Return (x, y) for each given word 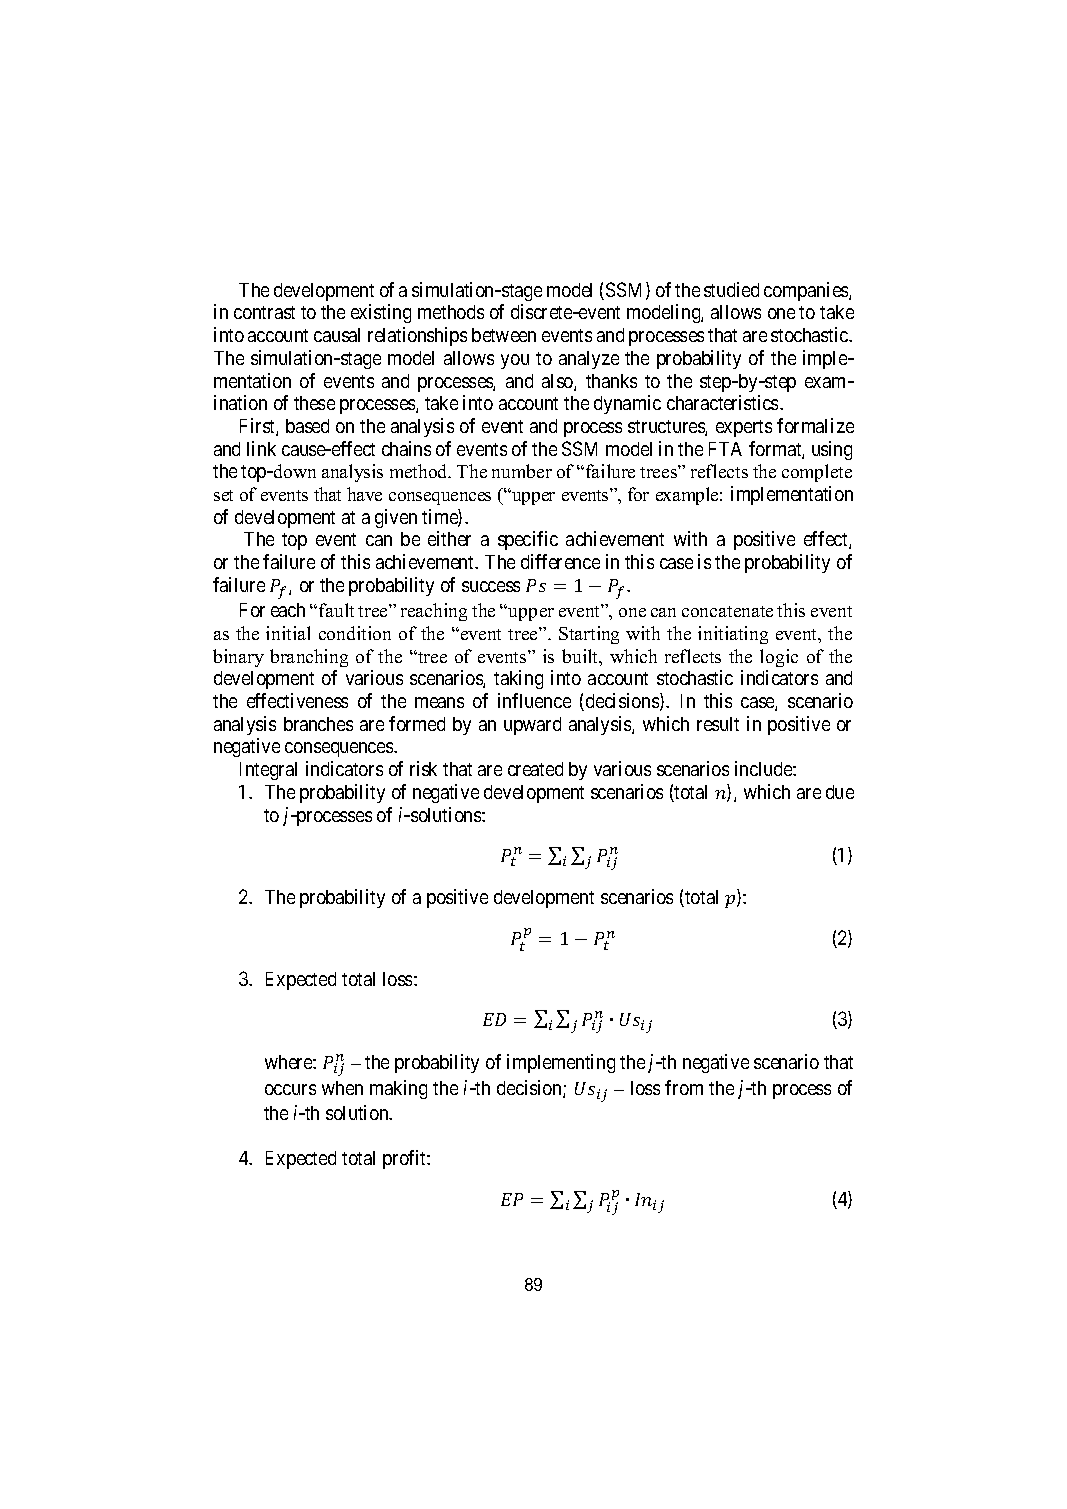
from (684, 1087)
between (504, 335)
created (535, 769)
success (491, 586)
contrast (264, 312)
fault (336, 610)
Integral (268, 771)
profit (405, 1159)
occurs (290, 1089)
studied (731, 289)
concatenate (727, 611)
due (840, 792)
